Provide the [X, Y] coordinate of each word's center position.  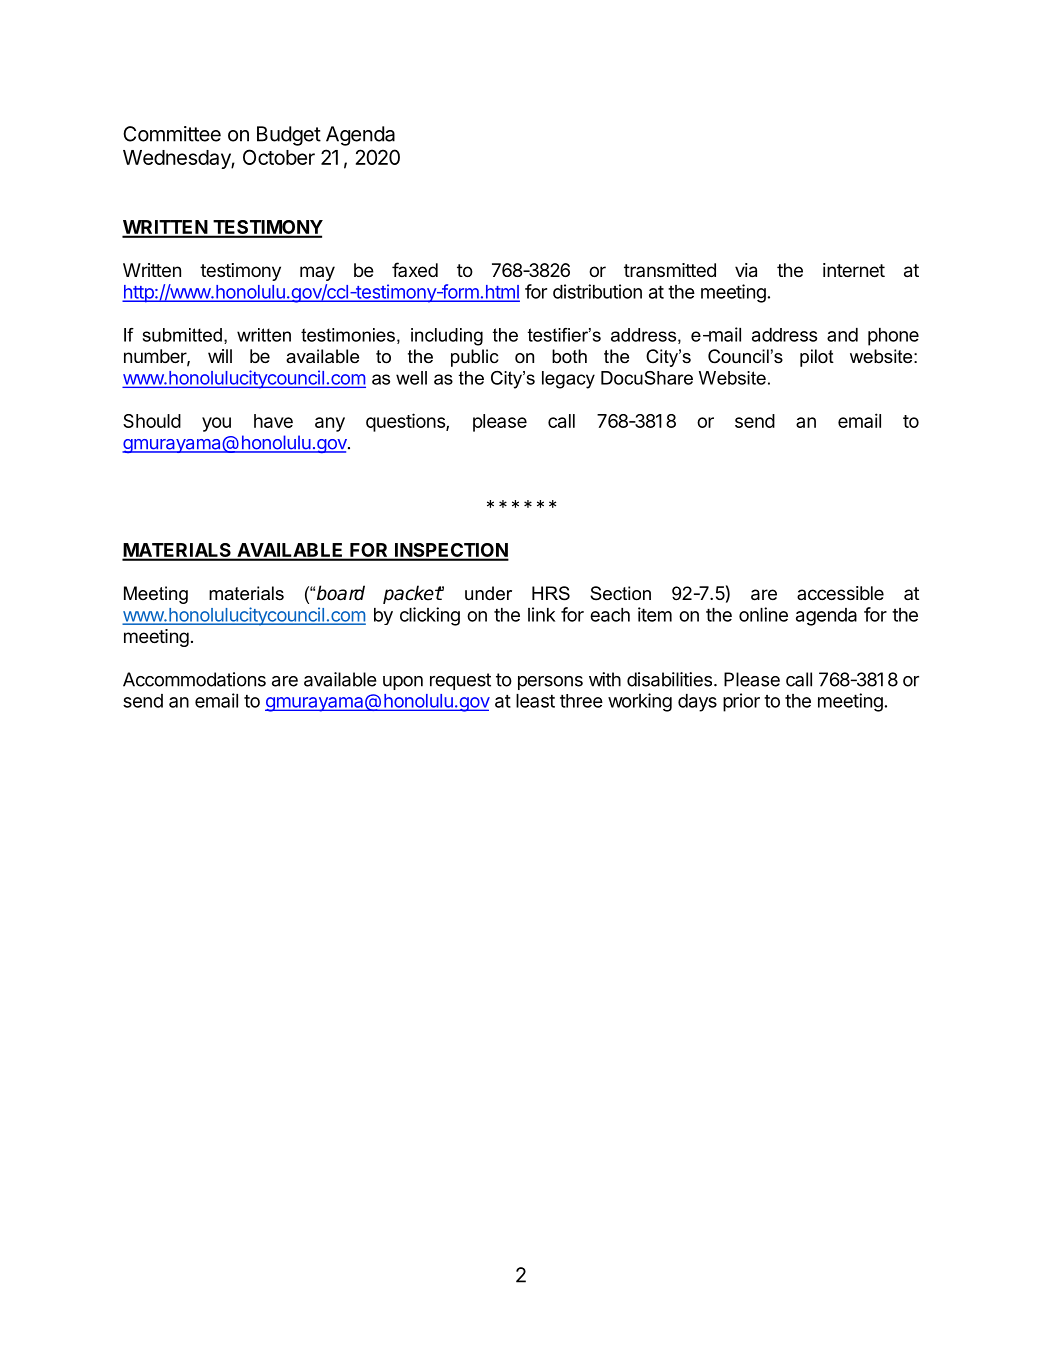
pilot [817, 358]
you [216, 424]
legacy [568, 380]
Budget [289, 136]
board [341, 593]
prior [741, 702]
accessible [840, 593]
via [746, 270]
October [279, 157]
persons [550, 683]
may [317, 273]
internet [854, 270]
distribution [597, 291]
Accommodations [194, 679]
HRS [551, 593]
